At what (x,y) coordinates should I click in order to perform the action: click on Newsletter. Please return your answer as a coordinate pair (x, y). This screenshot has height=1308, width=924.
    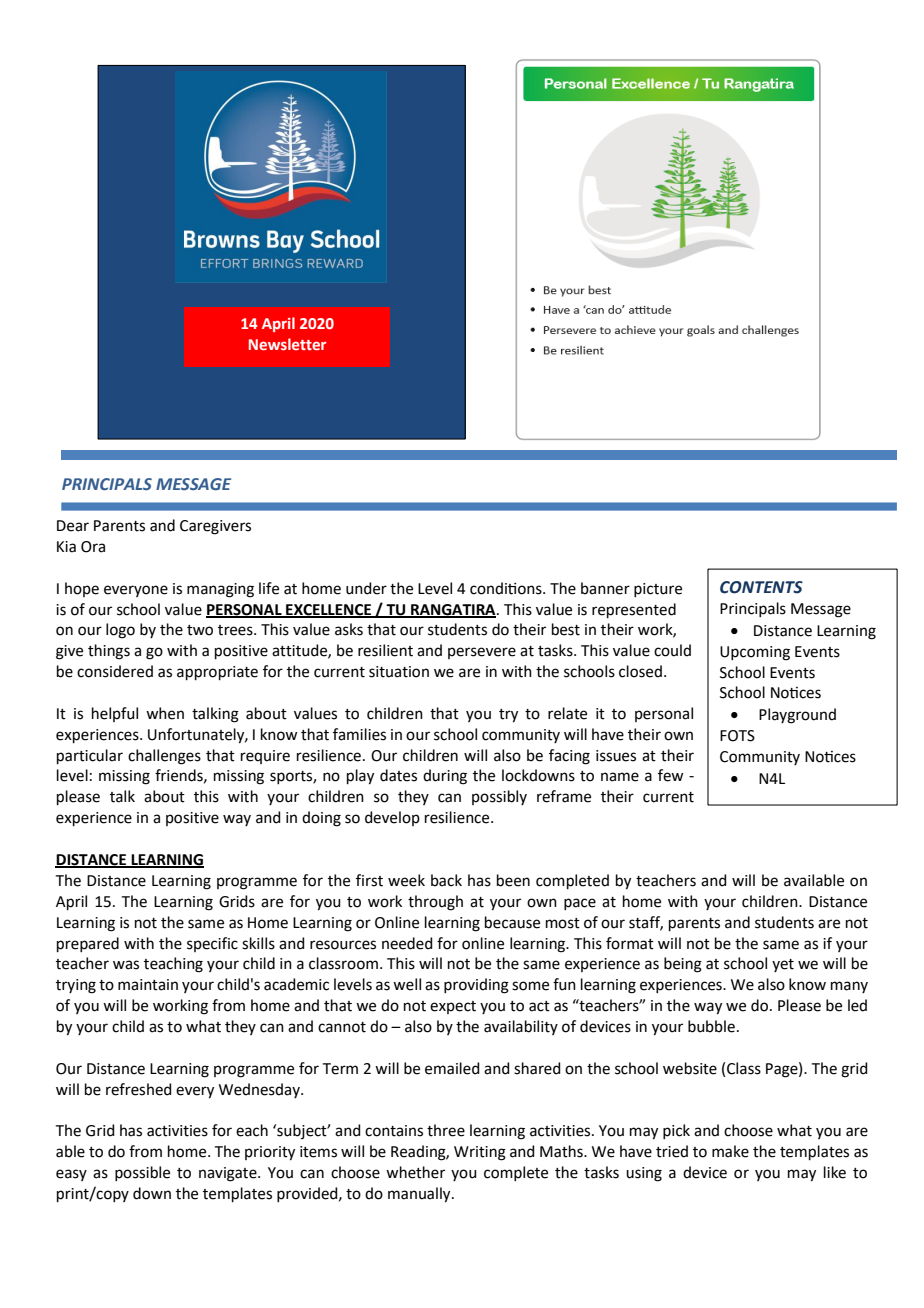
    Looking at the image, I should click on (287, 344).
